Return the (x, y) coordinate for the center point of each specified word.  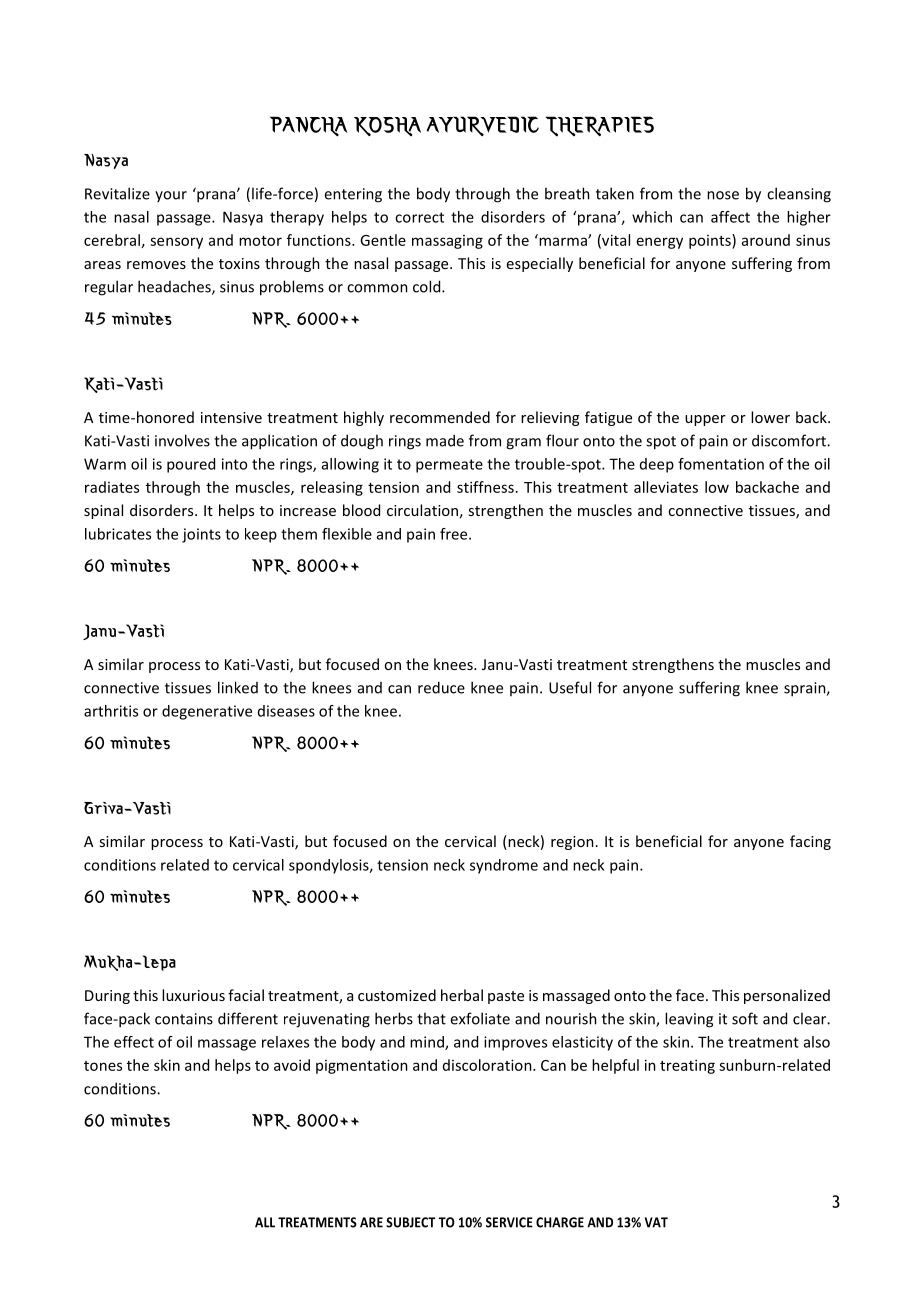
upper (705, 420)
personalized (787, 996)
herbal (462, 995)
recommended (440, 417)
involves (182, 440)
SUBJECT (410, 1222)
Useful (570, 687)
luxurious (193, 995)
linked (238, 687)
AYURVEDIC (483, 126)
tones (103, 1066)
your (171, 196)
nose (723, 195)
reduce (441, 687)
